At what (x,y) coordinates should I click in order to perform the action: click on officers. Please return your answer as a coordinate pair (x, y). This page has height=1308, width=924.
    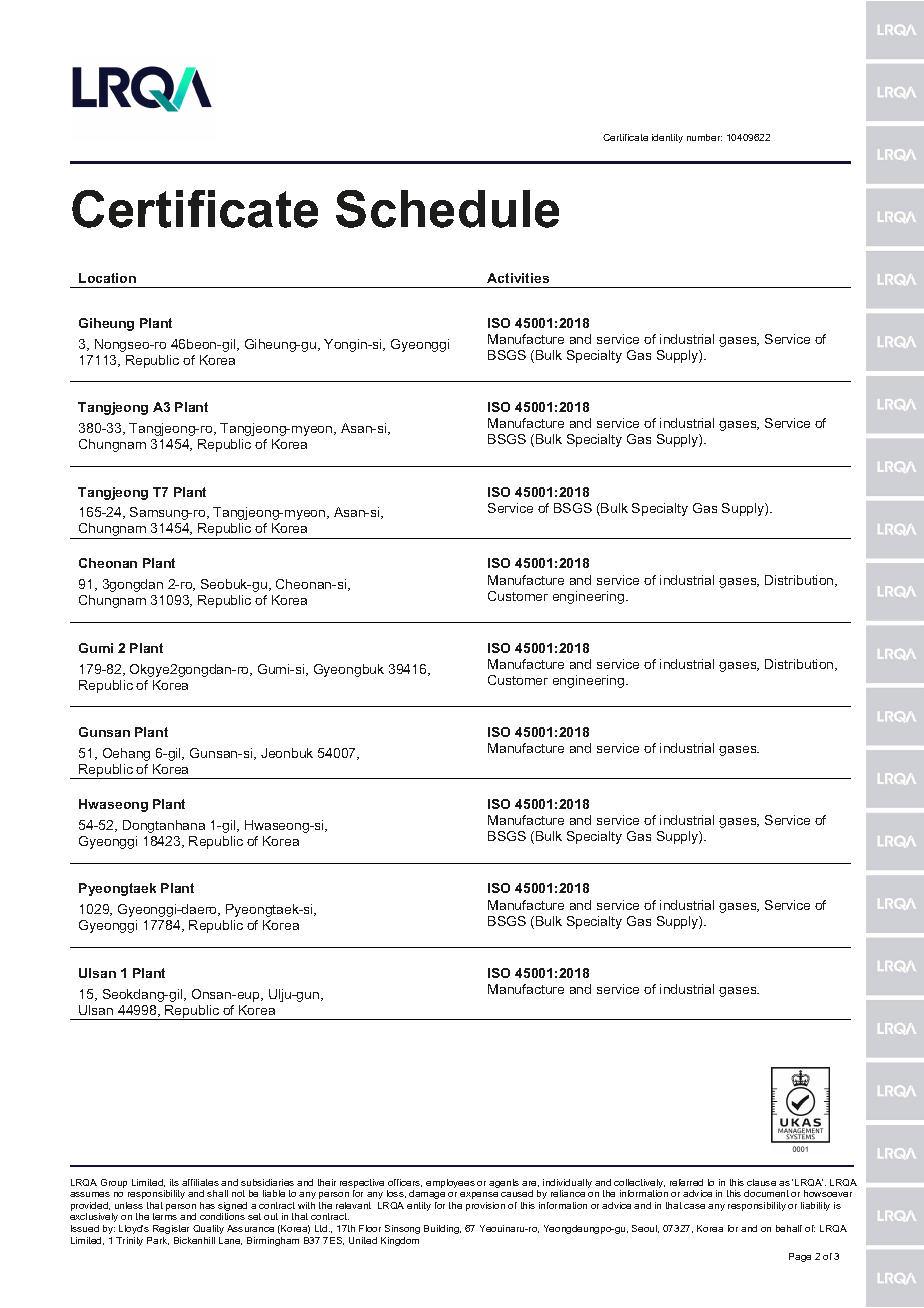
    Looking at the image, I should click on (405, 1183).
